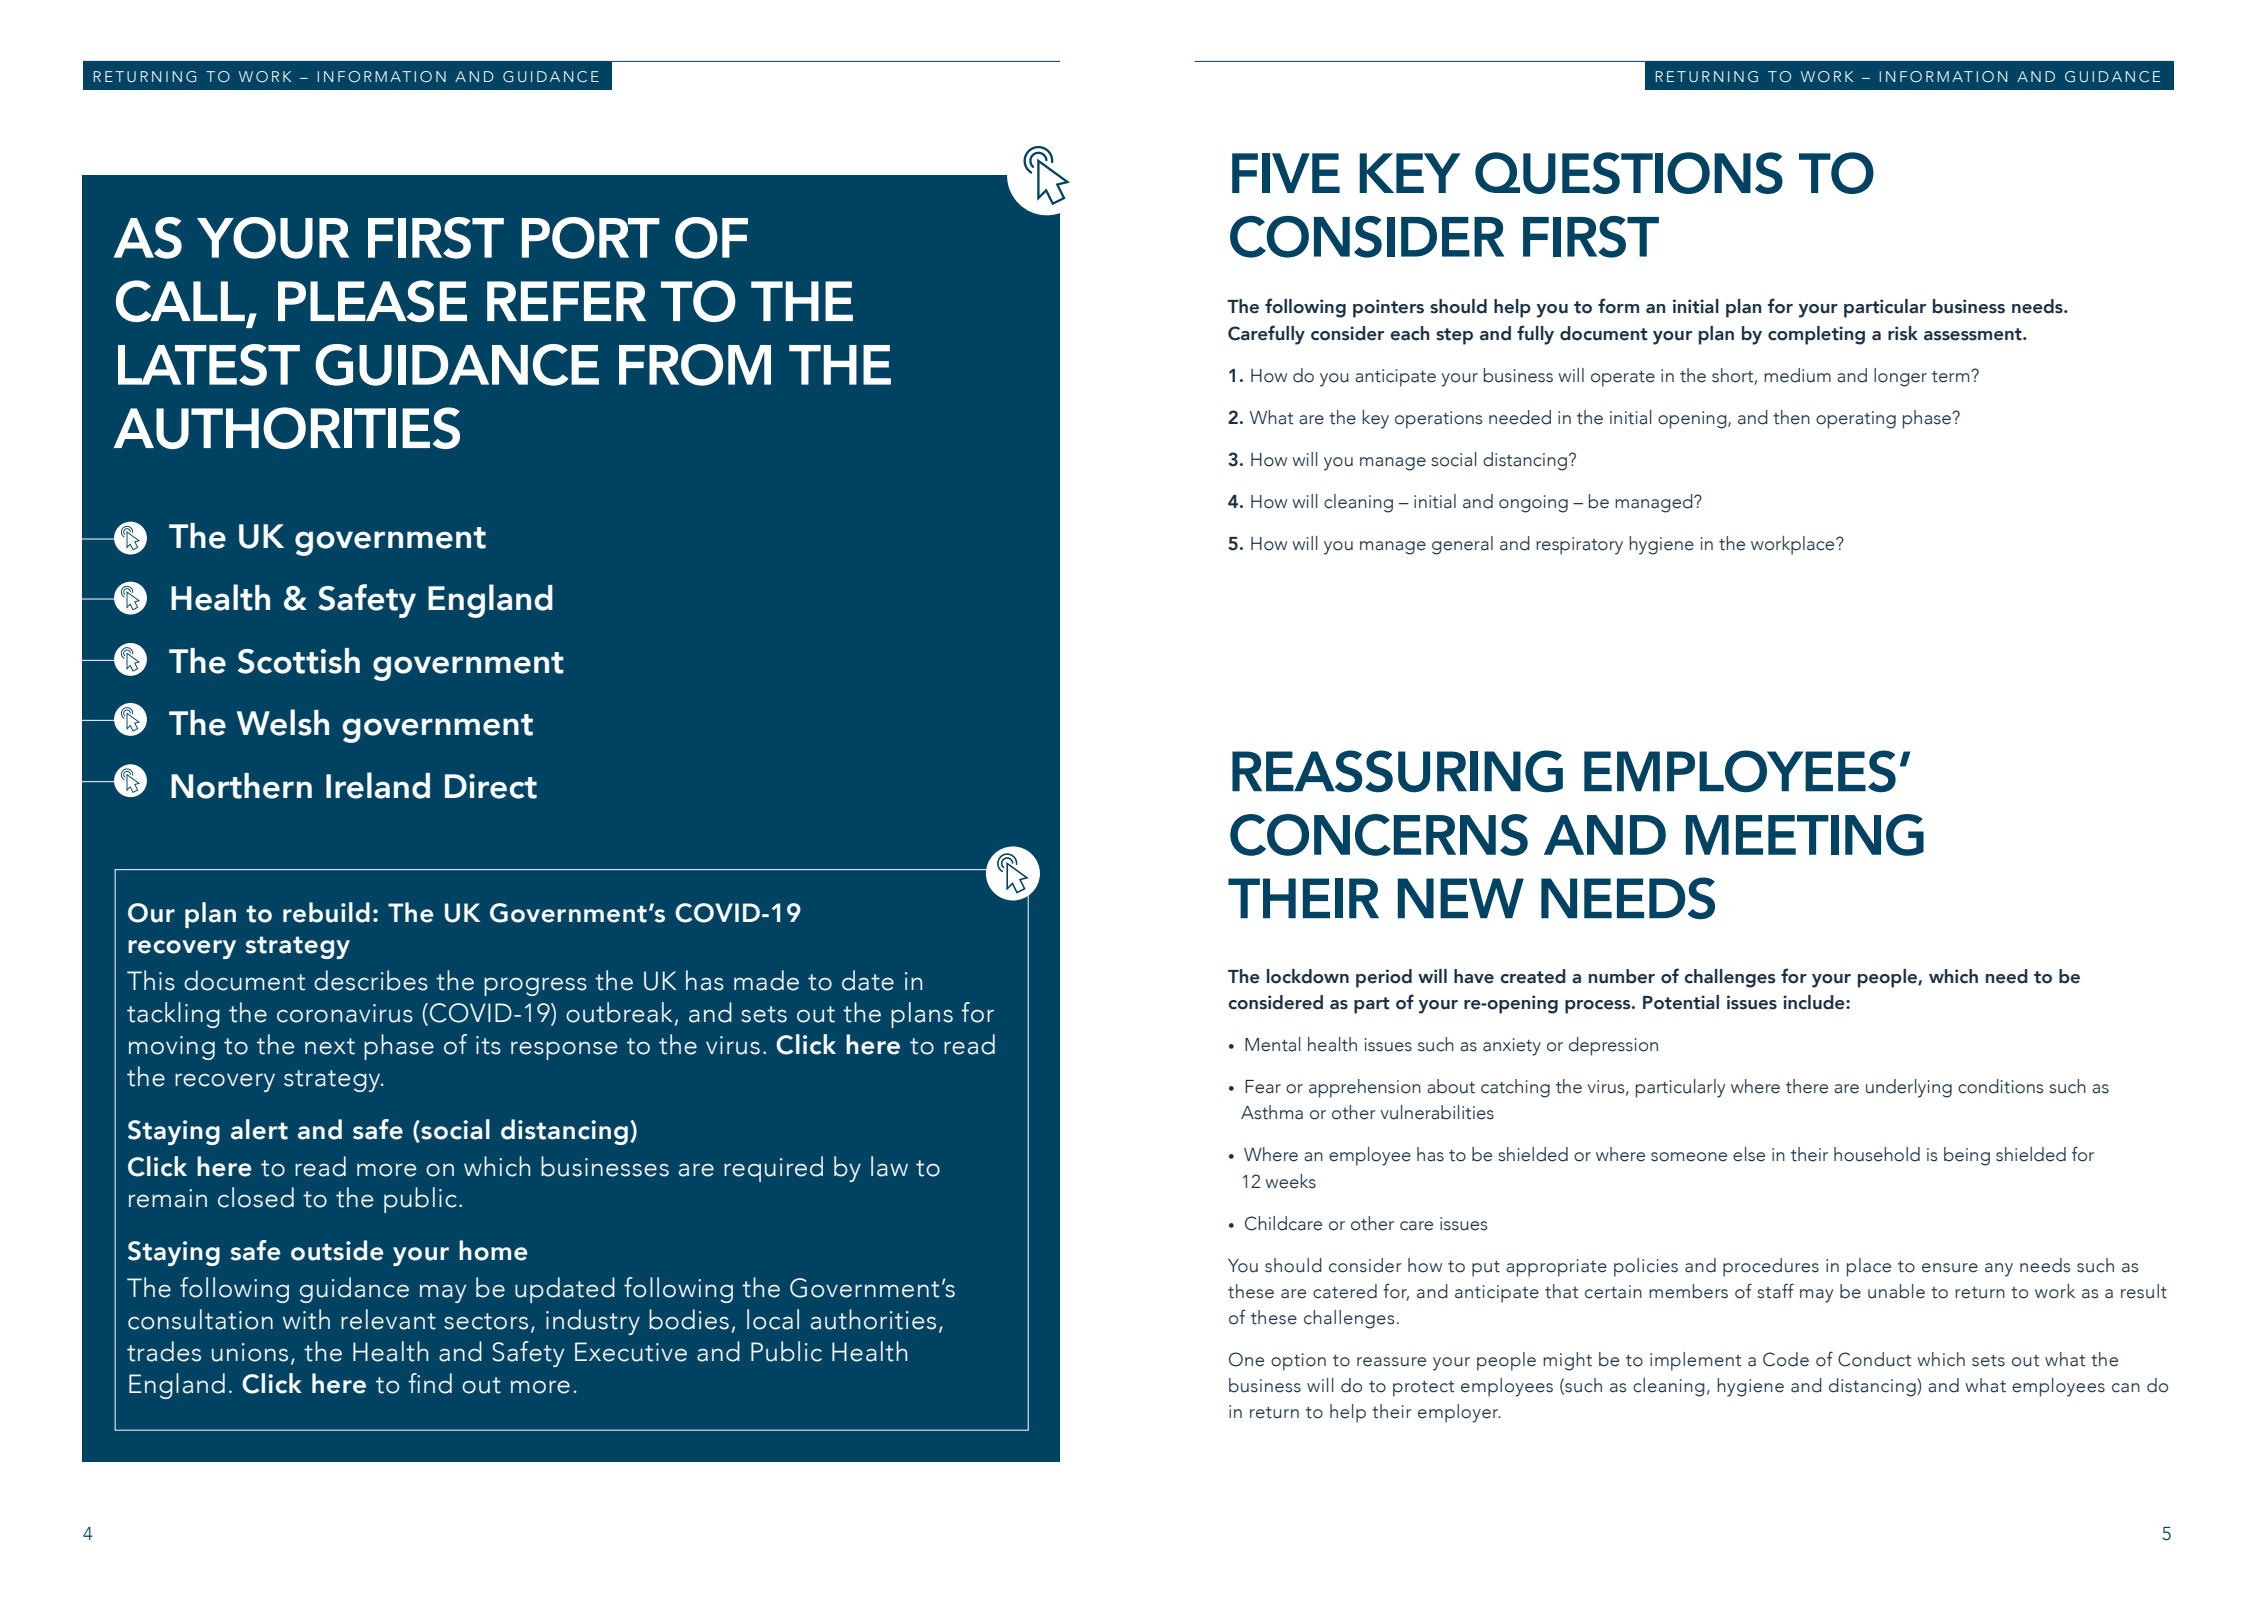 This page has width=2255, height=1604. What do you see at coordinates (430, 1383) in the page?
I see `find` at bounding box center [430, 1383].
